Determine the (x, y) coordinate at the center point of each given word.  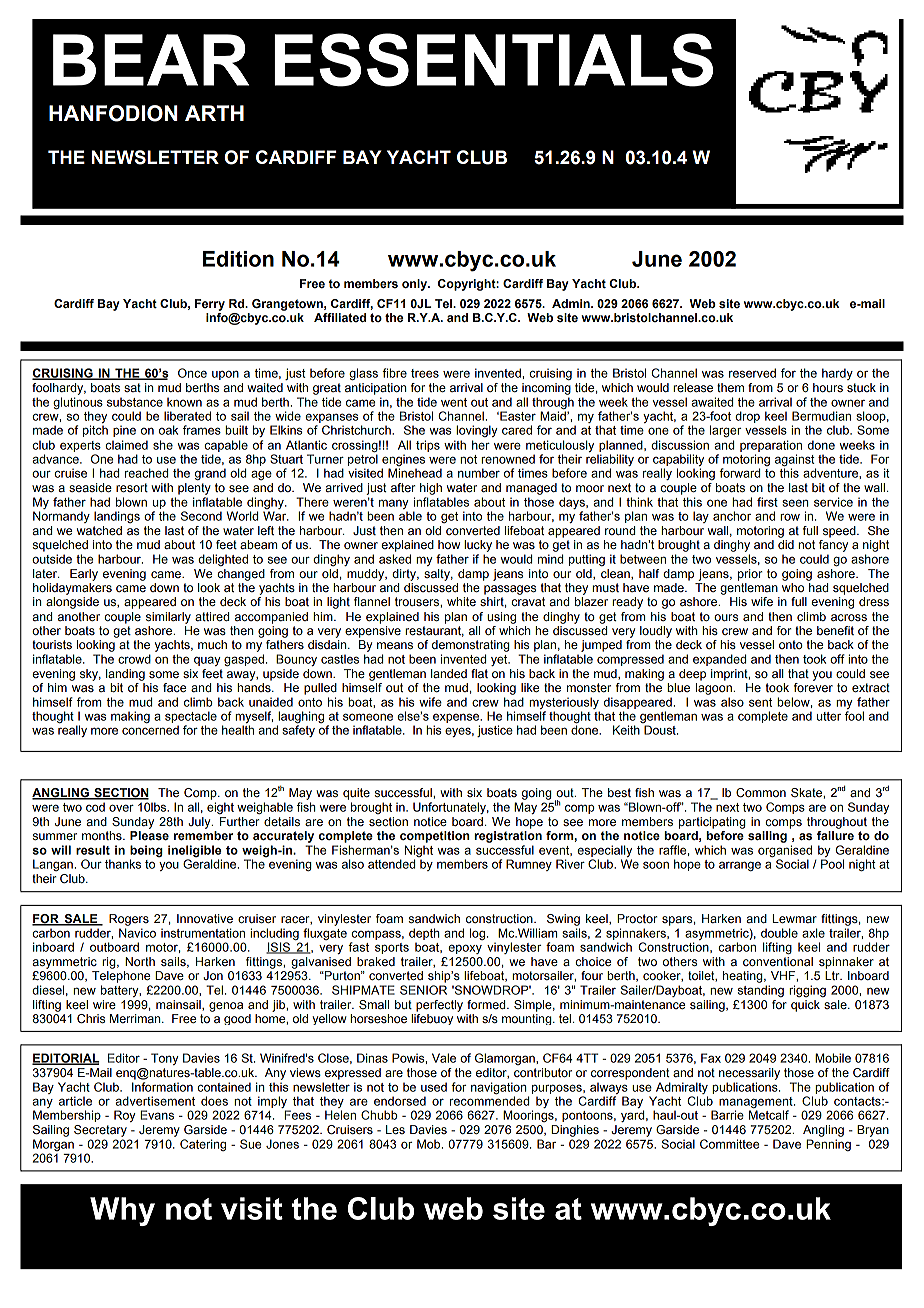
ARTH (214, 113)
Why (122, 1211)
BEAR (151, 60)
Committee (729, 1144)
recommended (489, 1101)
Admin (572, 303)
